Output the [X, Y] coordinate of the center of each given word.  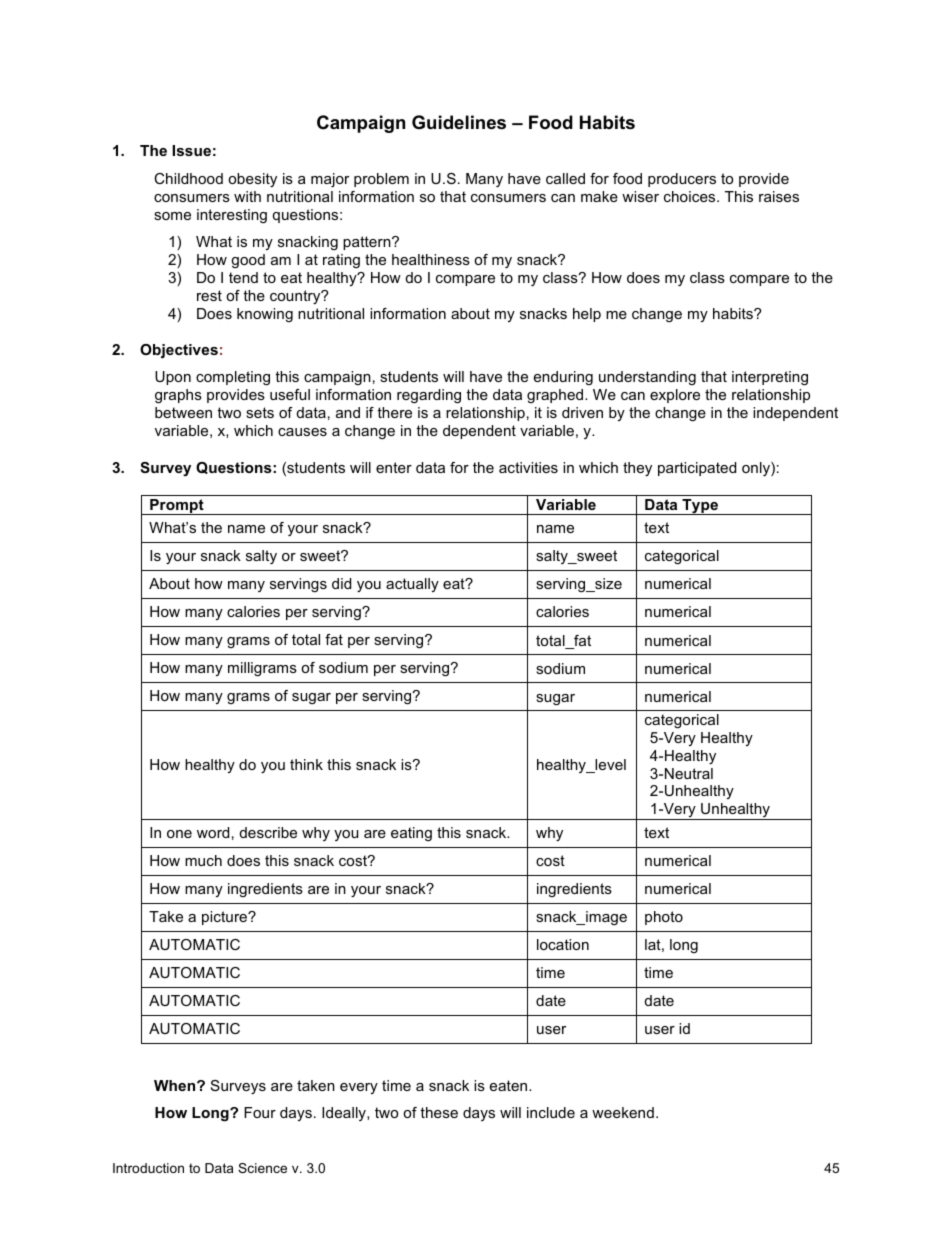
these [439, 1112]
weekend [623, 1112]
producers [682, 180]
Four [260, 1112]
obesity [252, 180]
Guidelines [459, 122]
